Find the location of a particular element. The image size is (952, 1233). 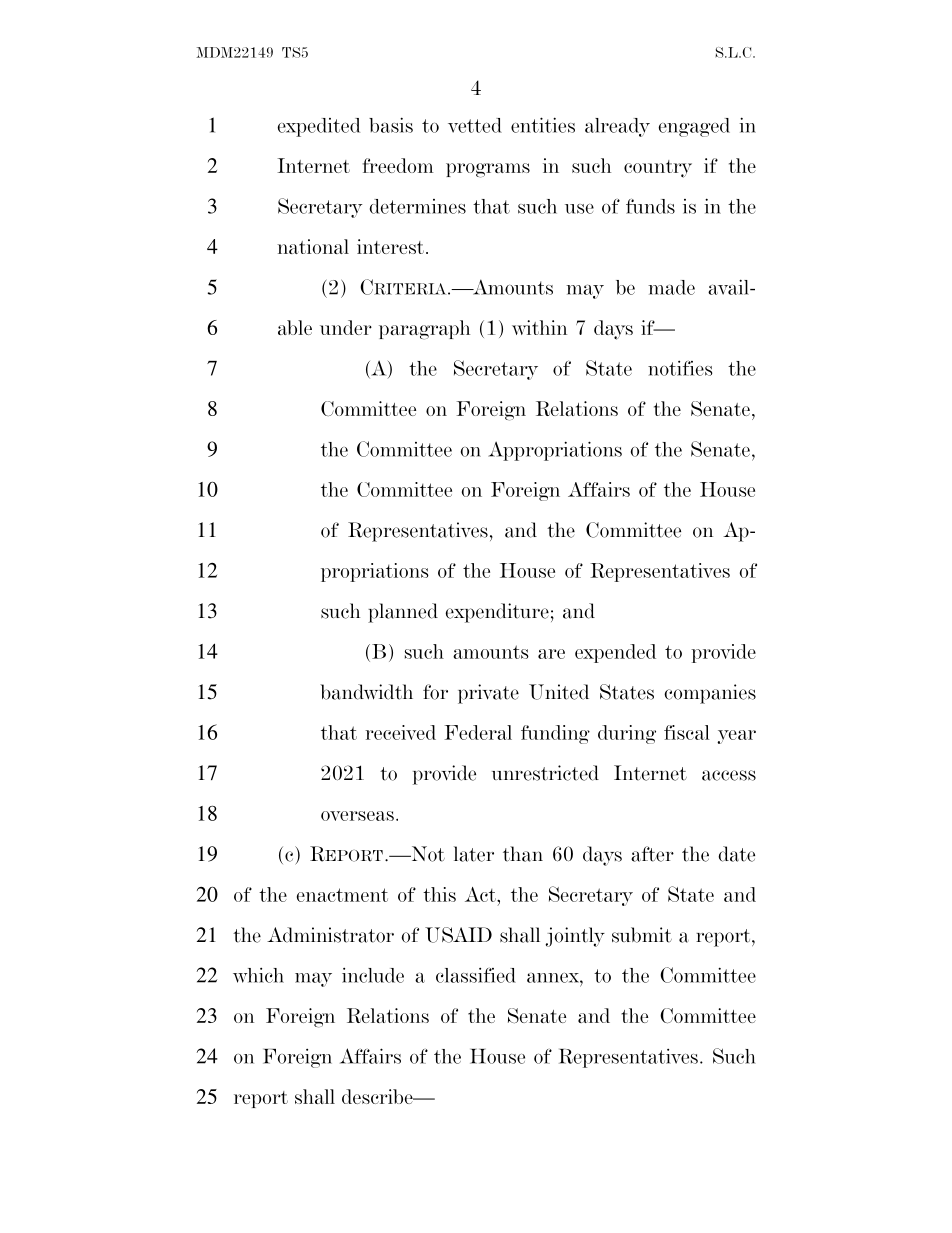

overseas is located at coordinates (357, 816).
